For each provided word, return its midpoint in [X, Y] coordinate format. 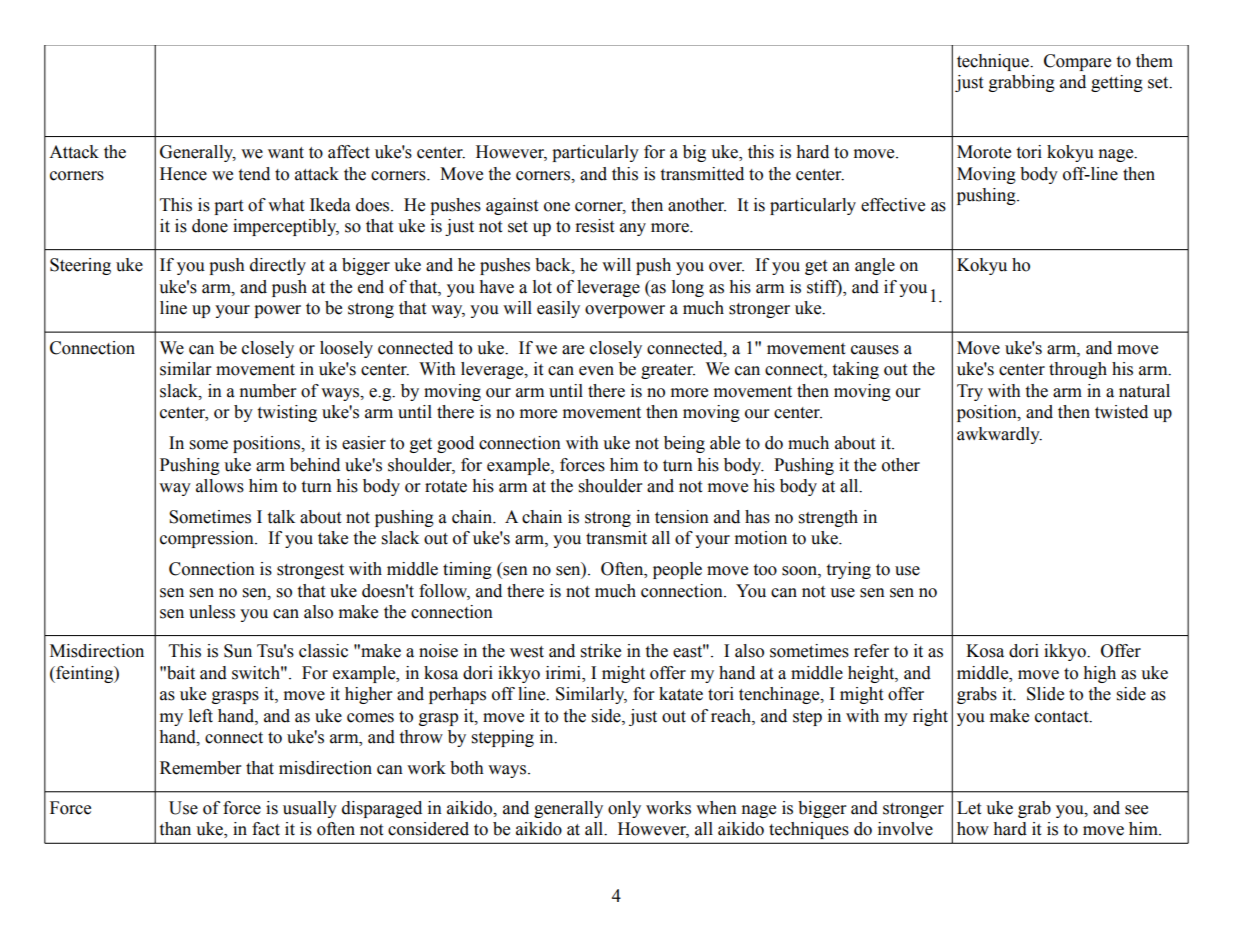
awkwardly [999, 435]
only [624, 809]
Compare [1077, 62]
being [684, 444]
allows [220, 486]
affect [349, 152]
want [286, 153]
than [175, 829]
